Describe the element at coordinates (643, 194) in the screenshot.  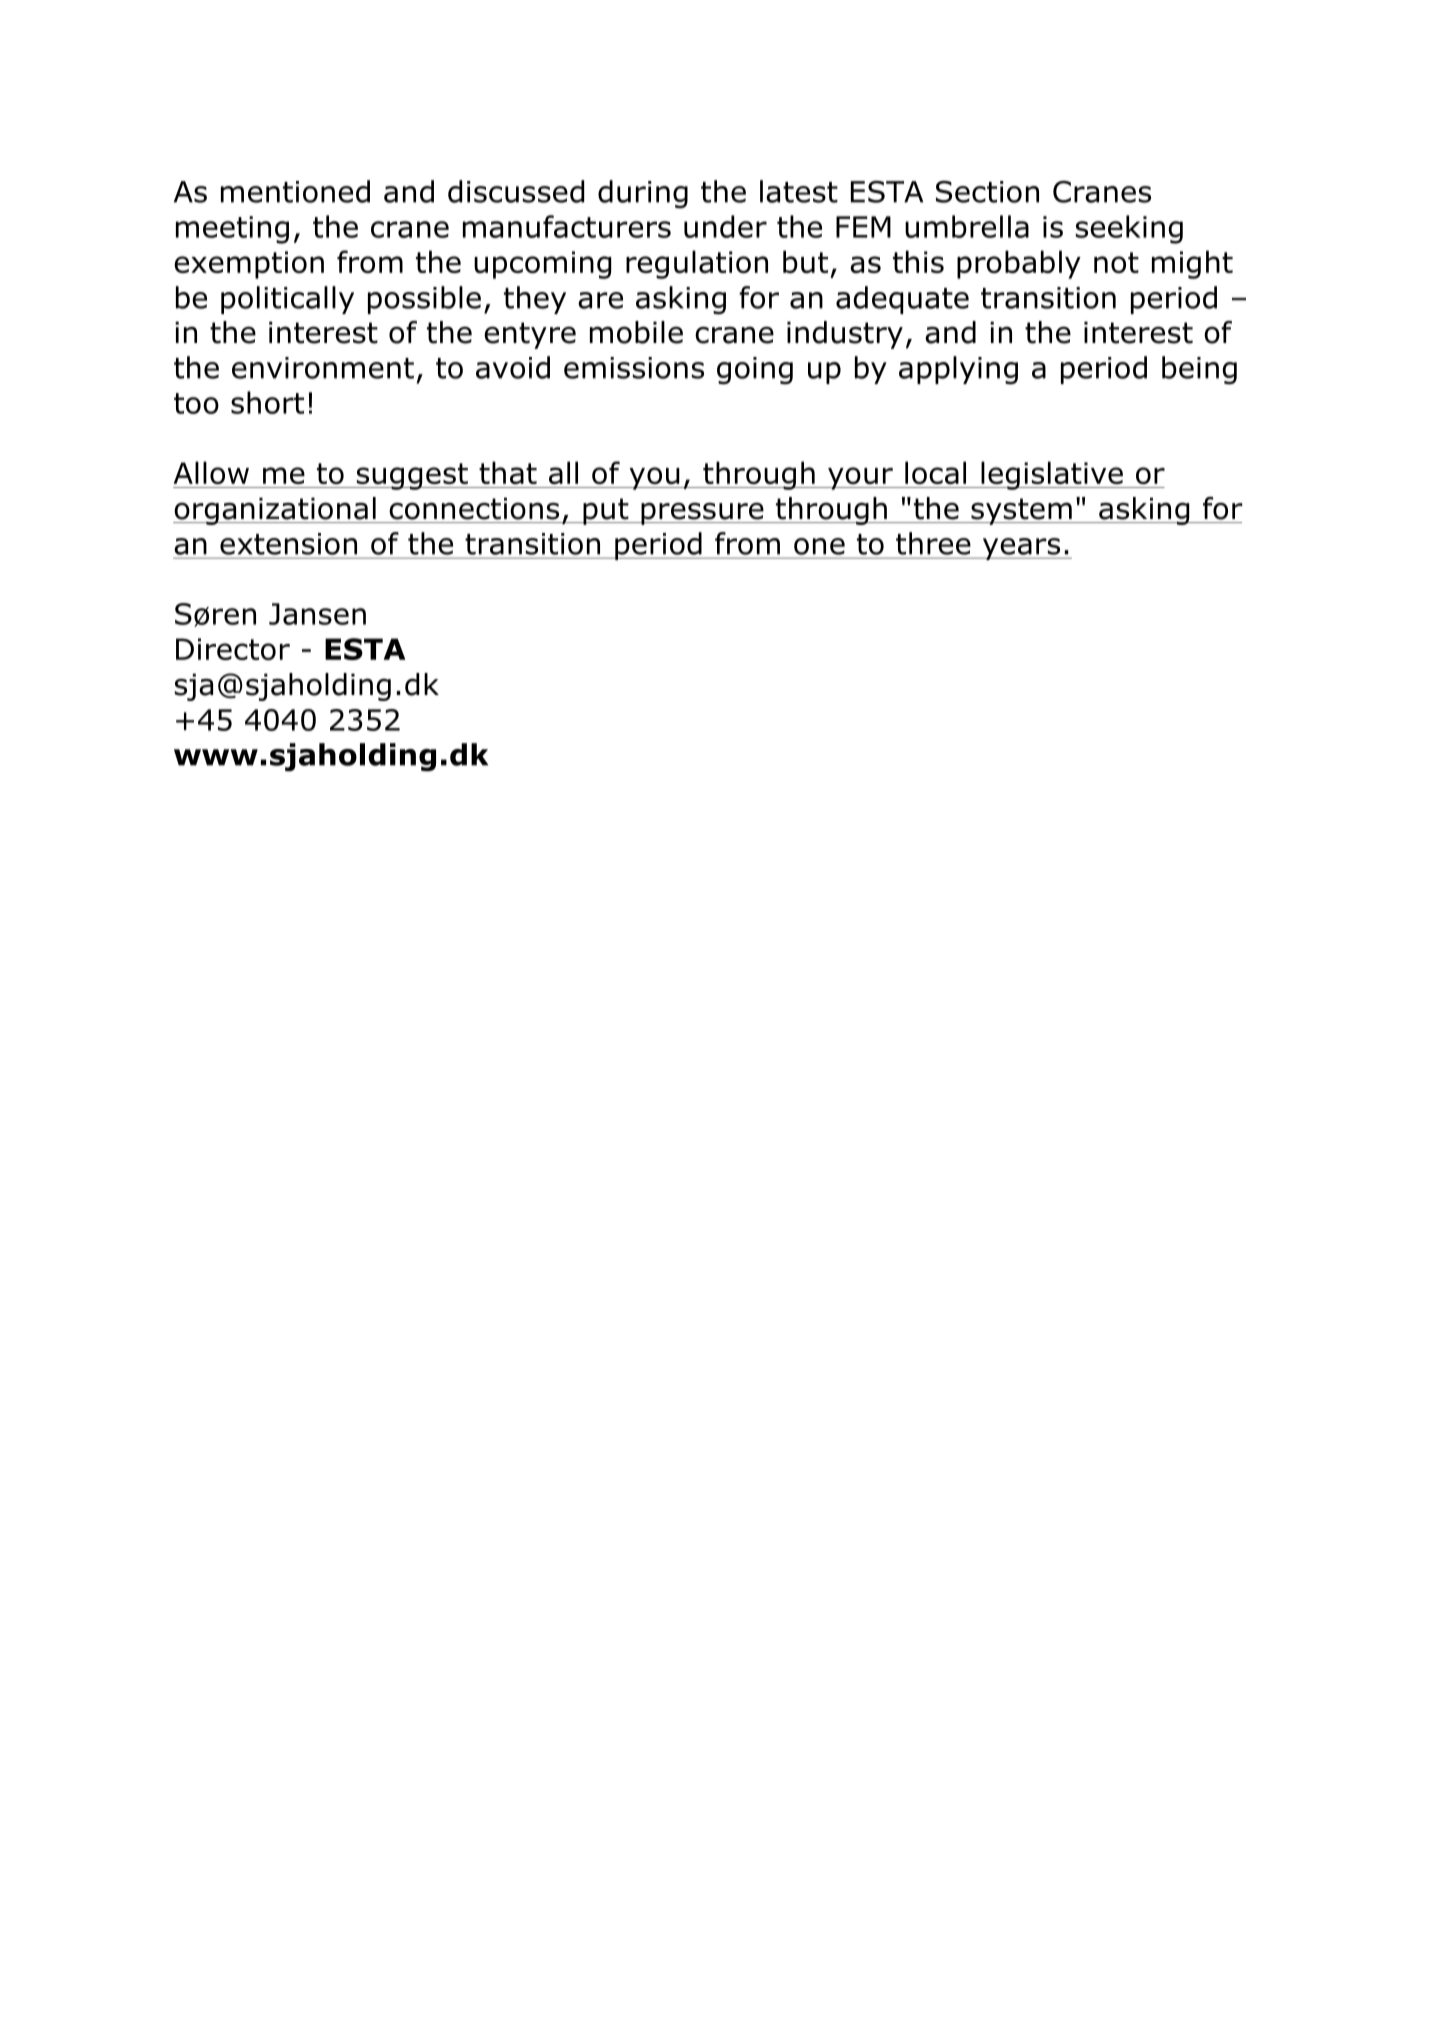
I see `during` at that location.
